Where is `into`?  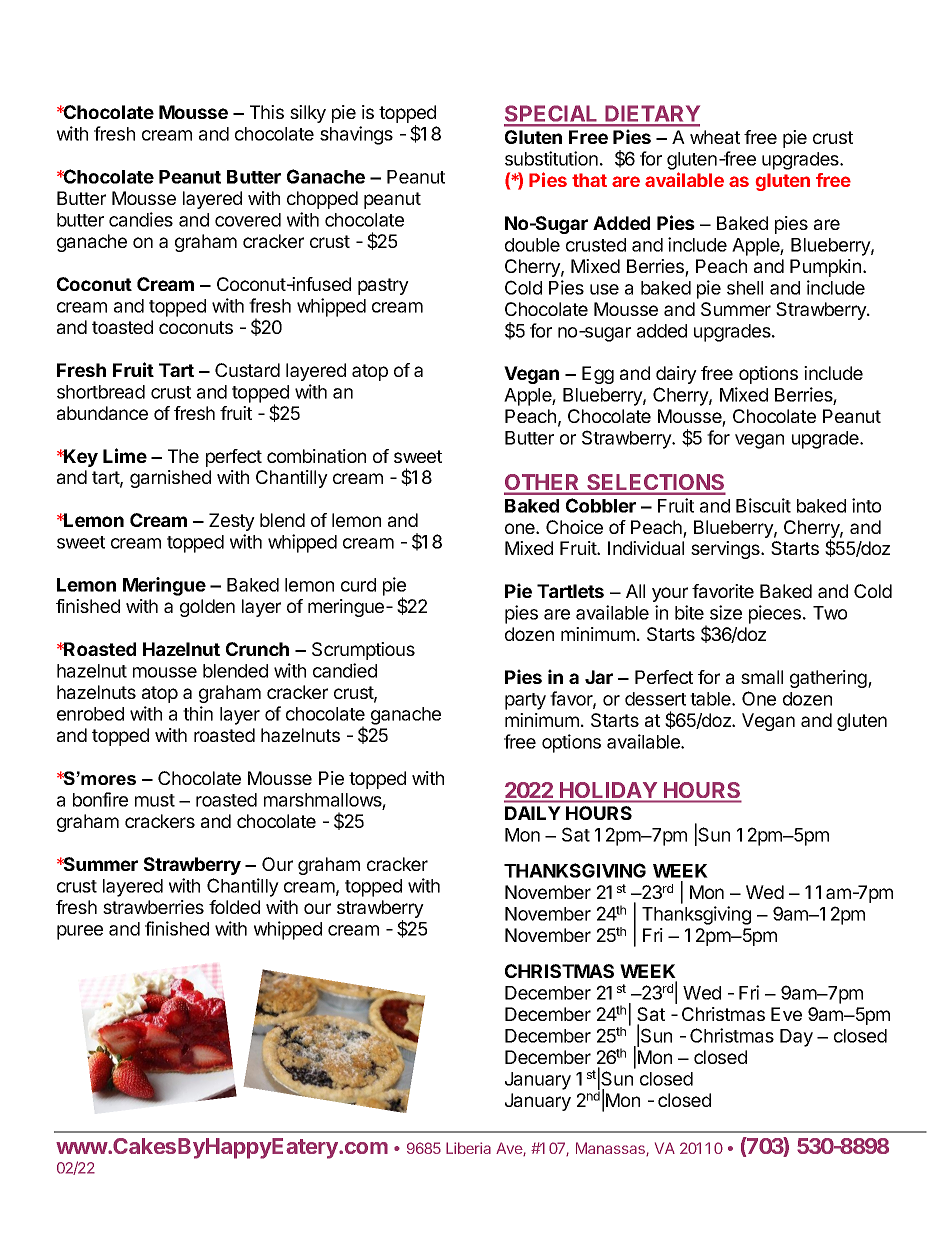 into is located at coordinates (866, 505).
